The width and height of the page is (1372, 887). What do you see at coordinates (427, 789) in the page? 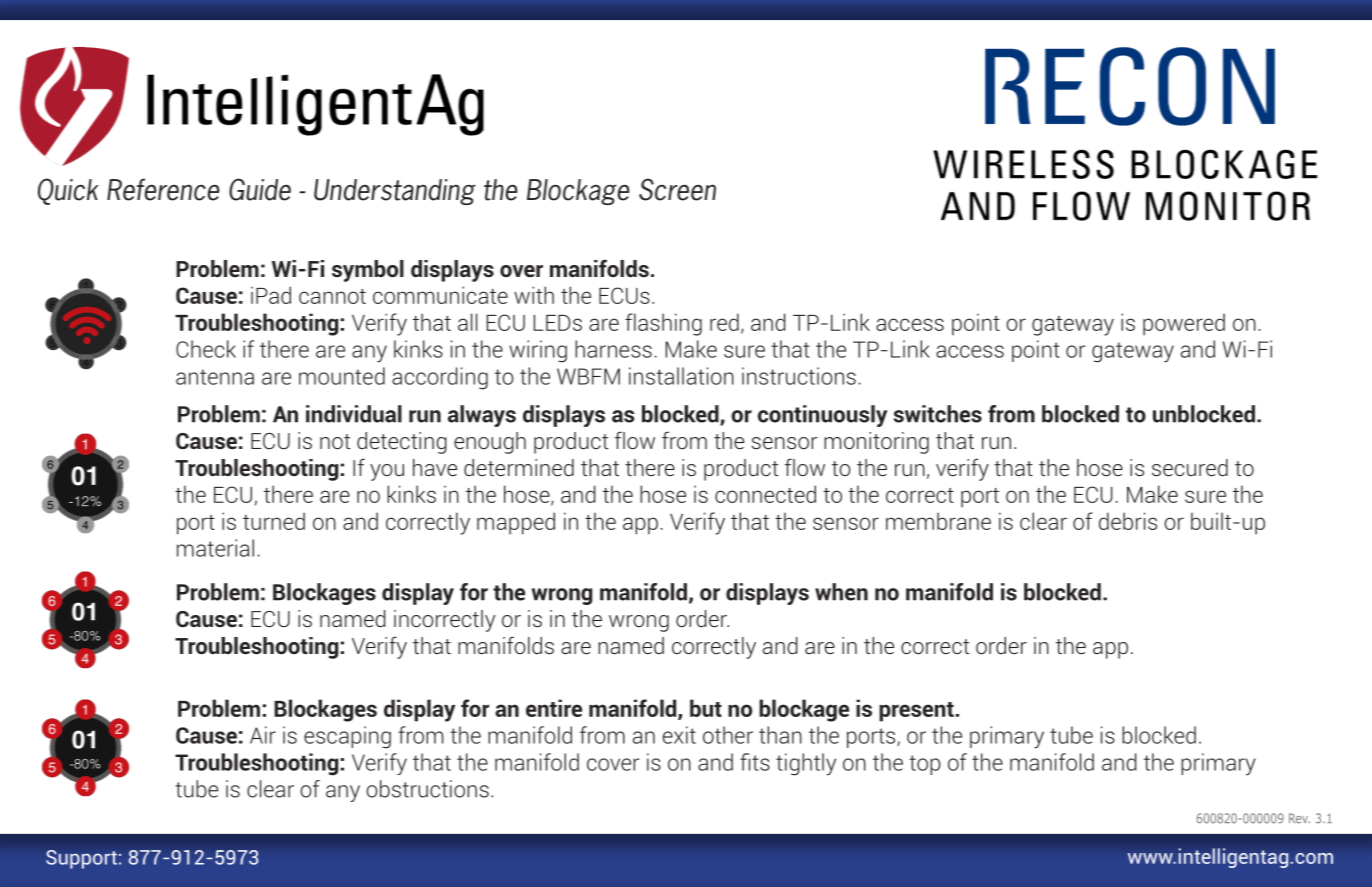
I see `obstructions` at bounding box center [427, 789].
